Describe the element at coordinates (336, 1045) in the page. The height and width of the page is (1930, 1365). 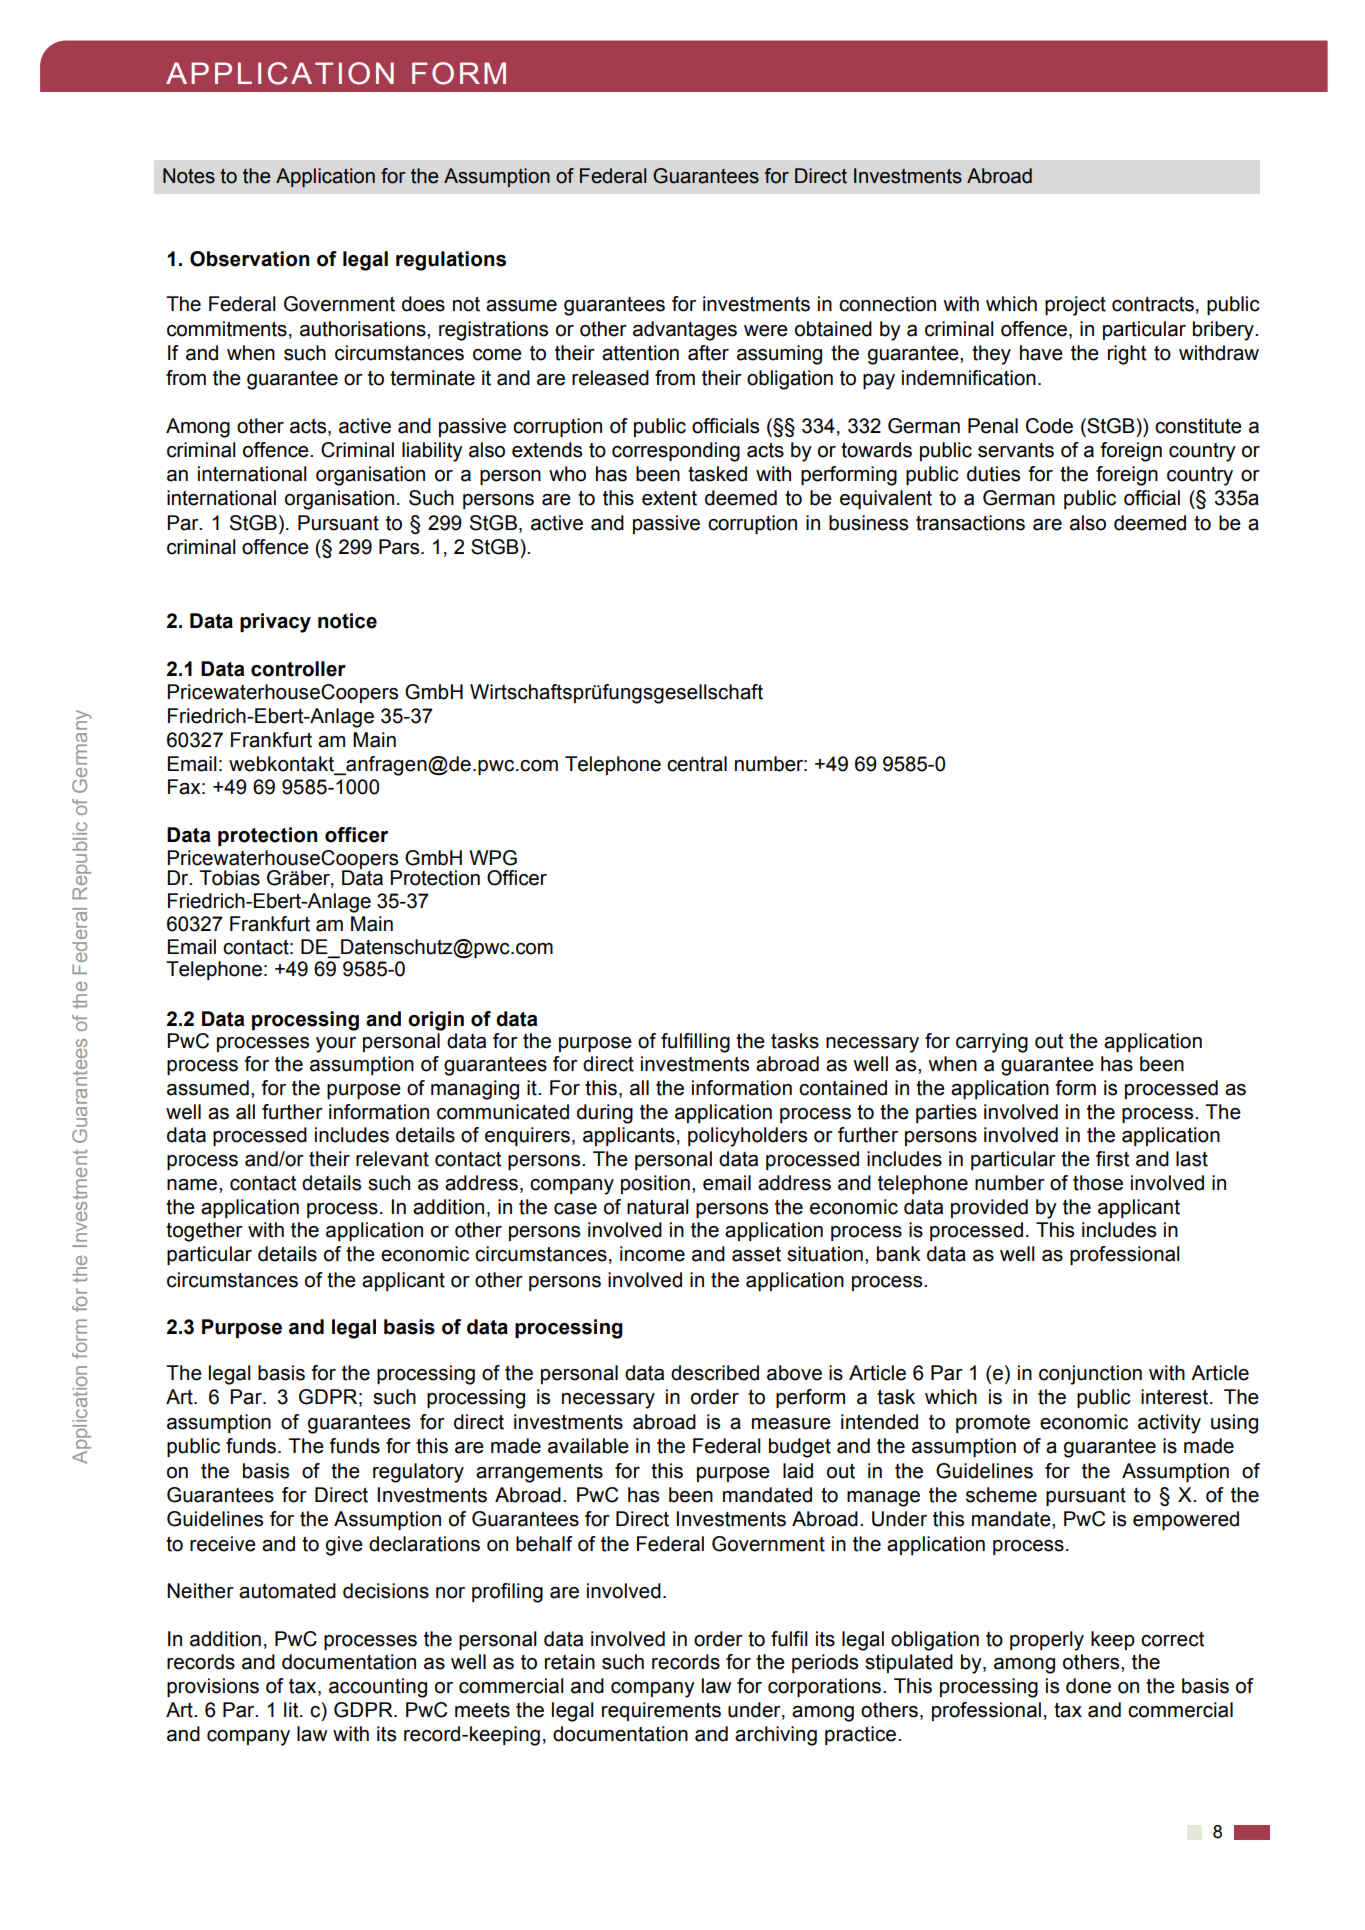
I see `your` at that location.
